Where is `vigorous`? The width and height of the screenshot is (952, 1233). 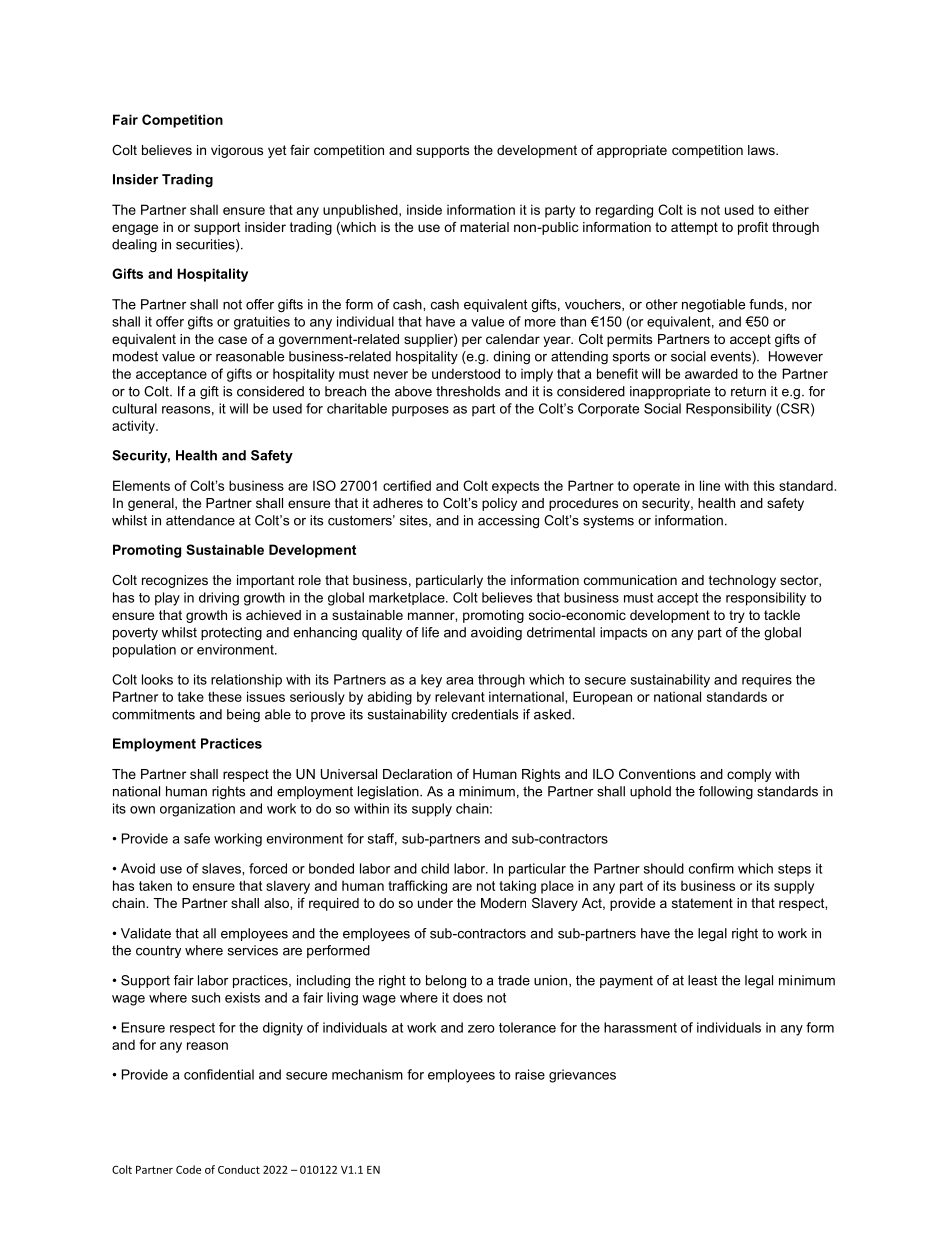
vigorous is located at coordinates (237, 151).
